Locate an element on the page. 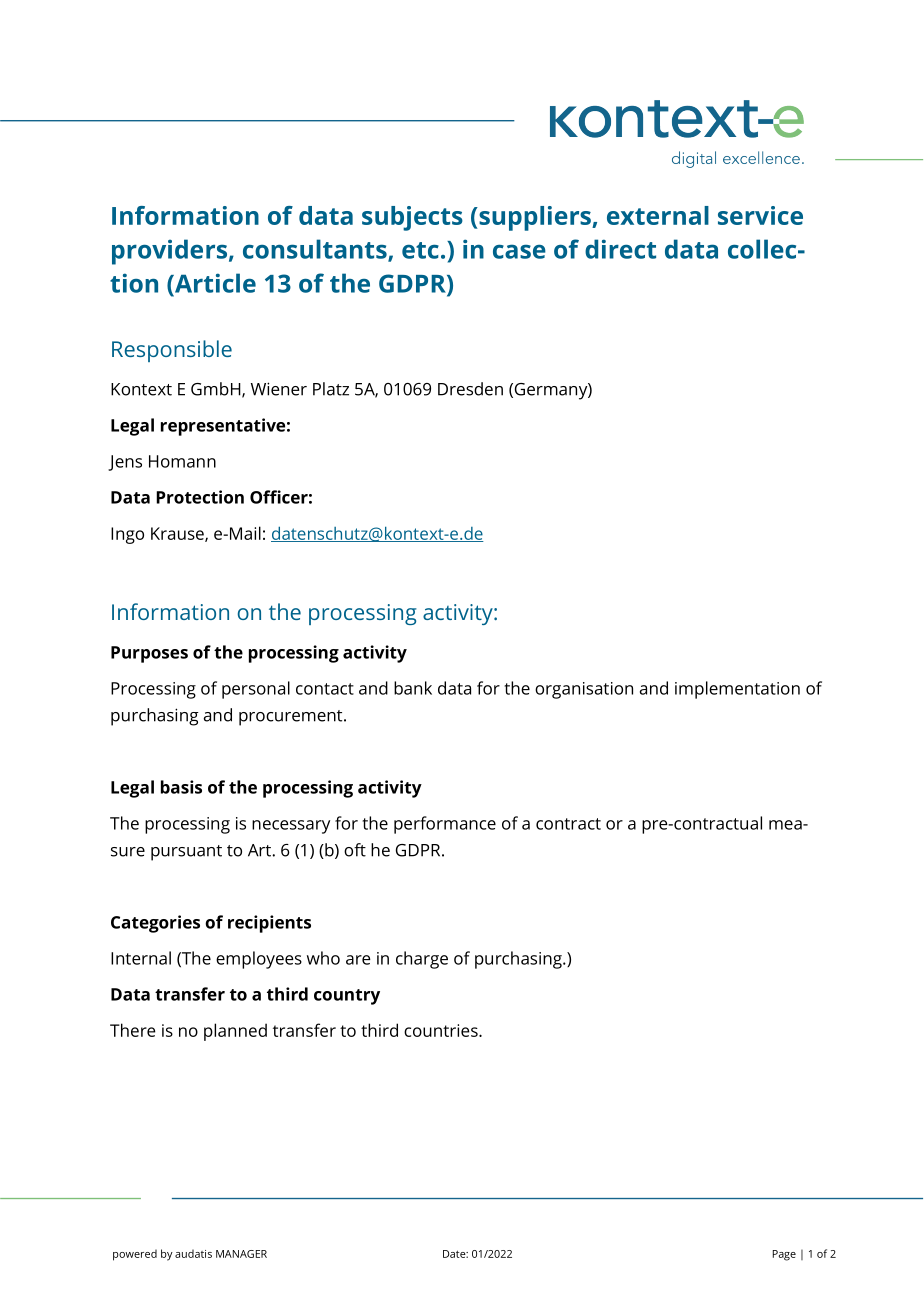  external is located at coordinates (658, 215).
